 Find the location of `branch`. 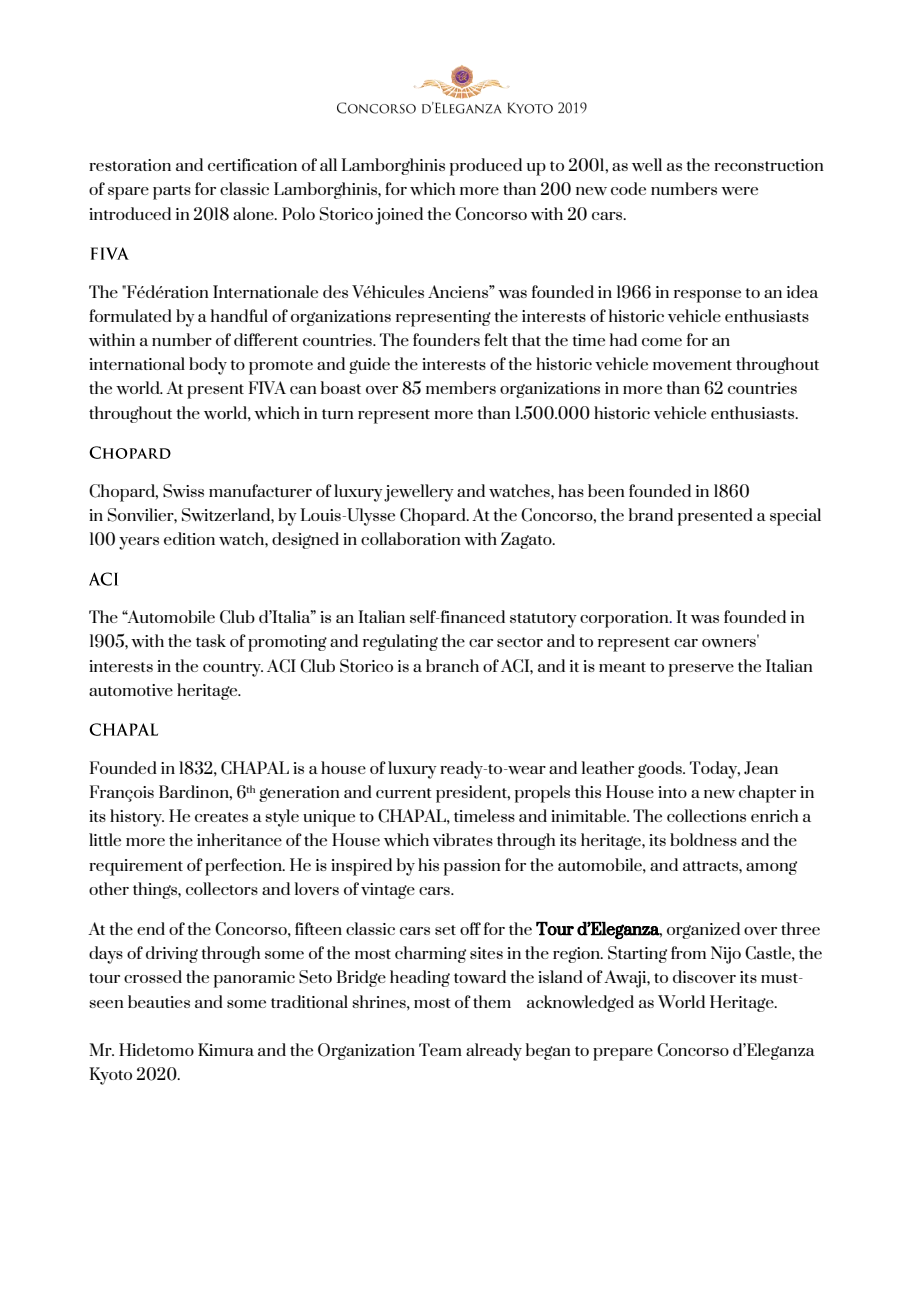

branch is located at coordinates (452, 665).
